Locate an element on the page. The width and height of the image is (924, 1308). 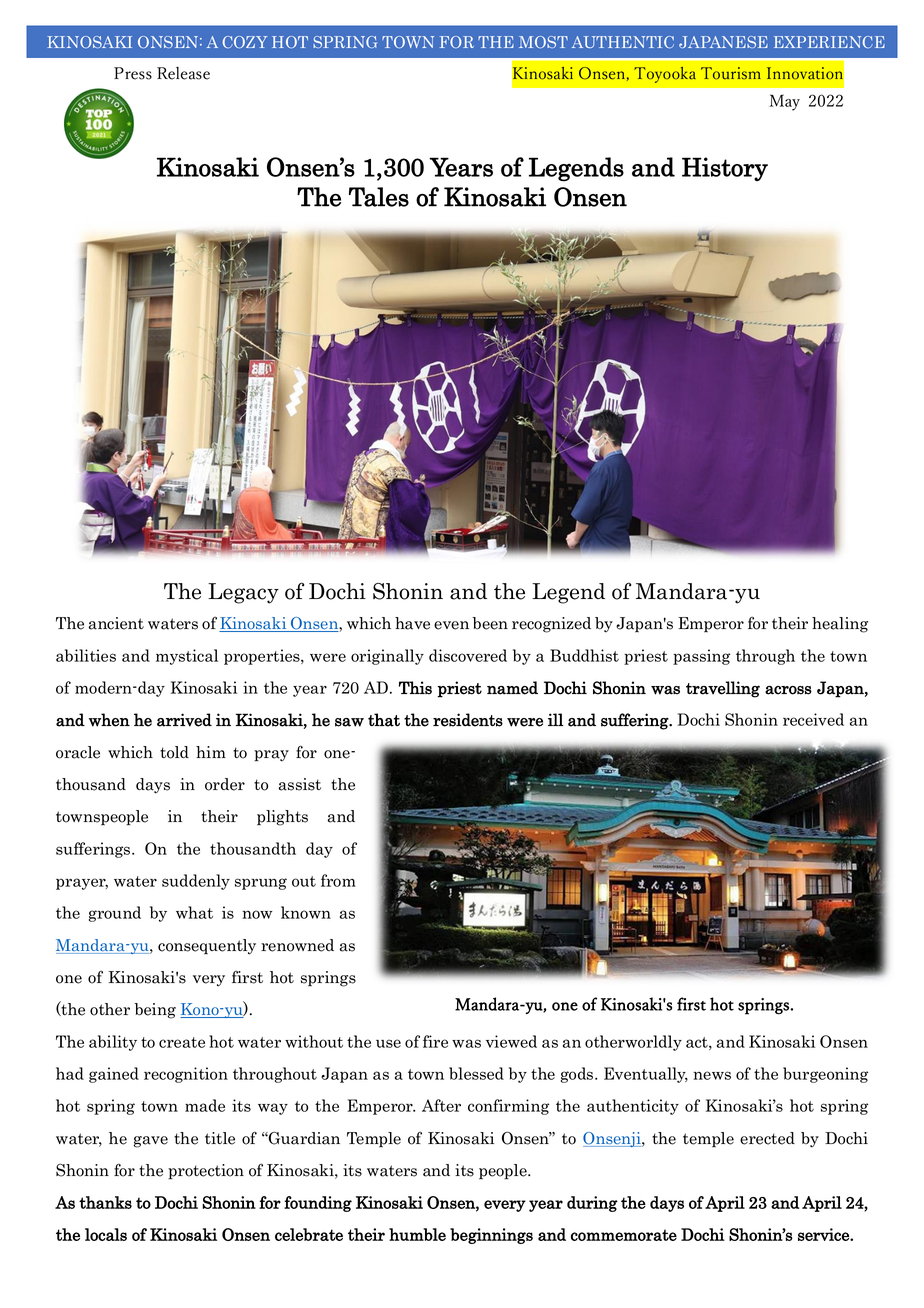
erected is located at coordinates (767, 1138).
